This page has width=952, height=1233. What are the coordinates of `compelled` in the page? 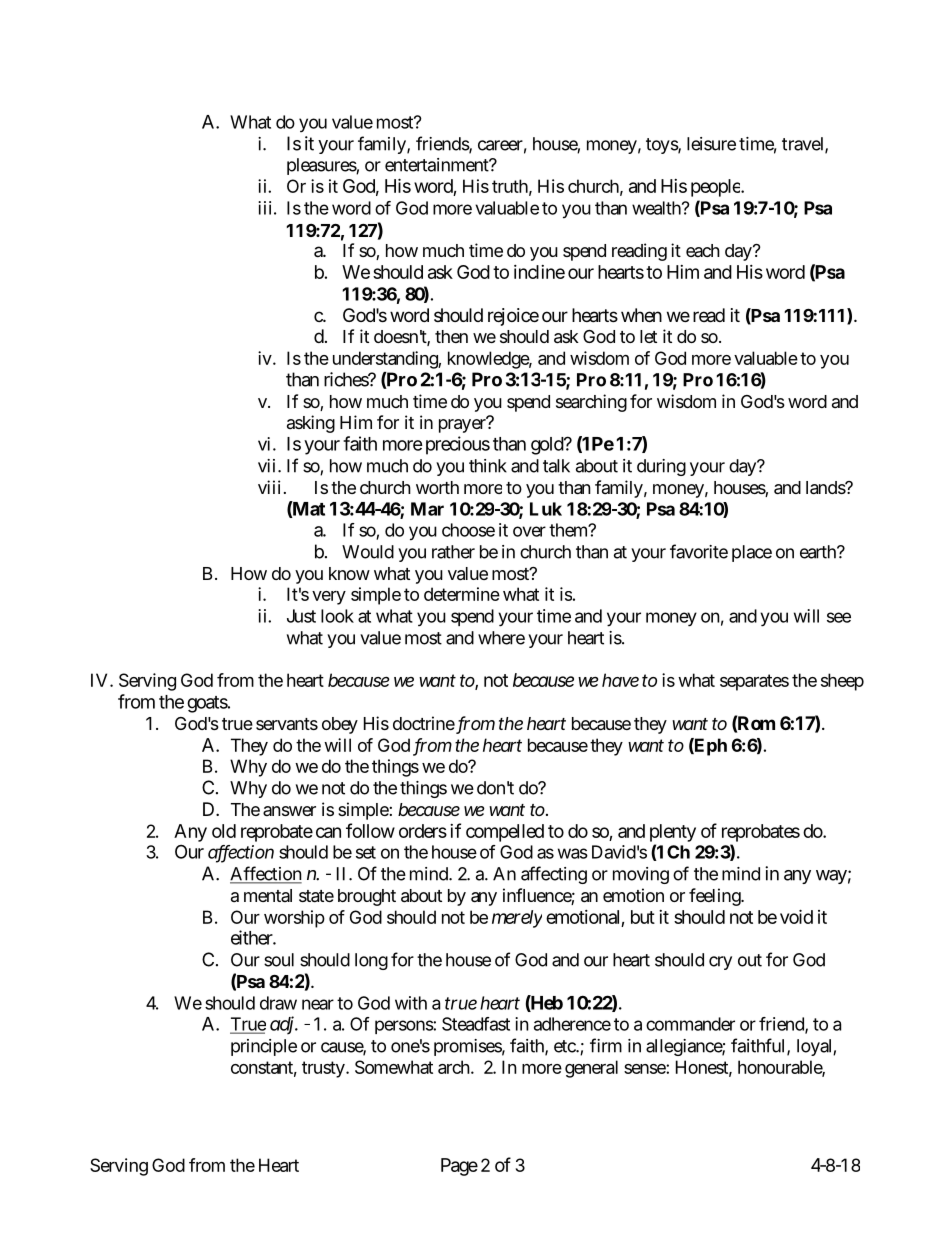 It's located at (505, 833).
